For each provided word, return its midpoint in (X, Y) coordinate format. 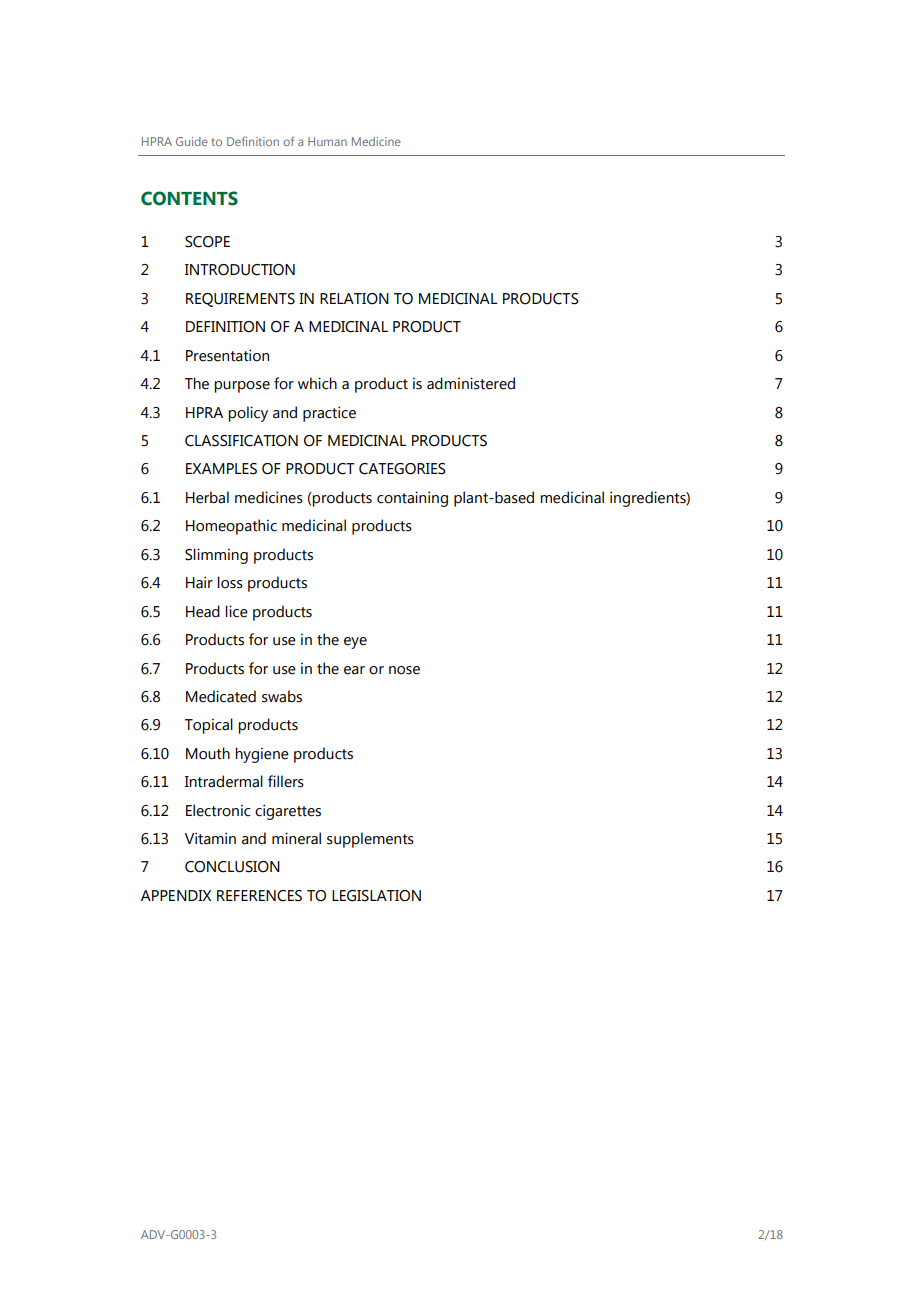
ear (354, 670)
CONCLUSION (232, 867)
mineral (296, 838)
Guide (192, 141)
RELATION (354, 299)
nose (404, 670)
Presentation (227, 355)
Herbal (207, 497)
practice (329, 414)
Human (327, 141)
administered (471, 383)
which (317, 383)
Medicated (221, 696)
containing (412, 499)
